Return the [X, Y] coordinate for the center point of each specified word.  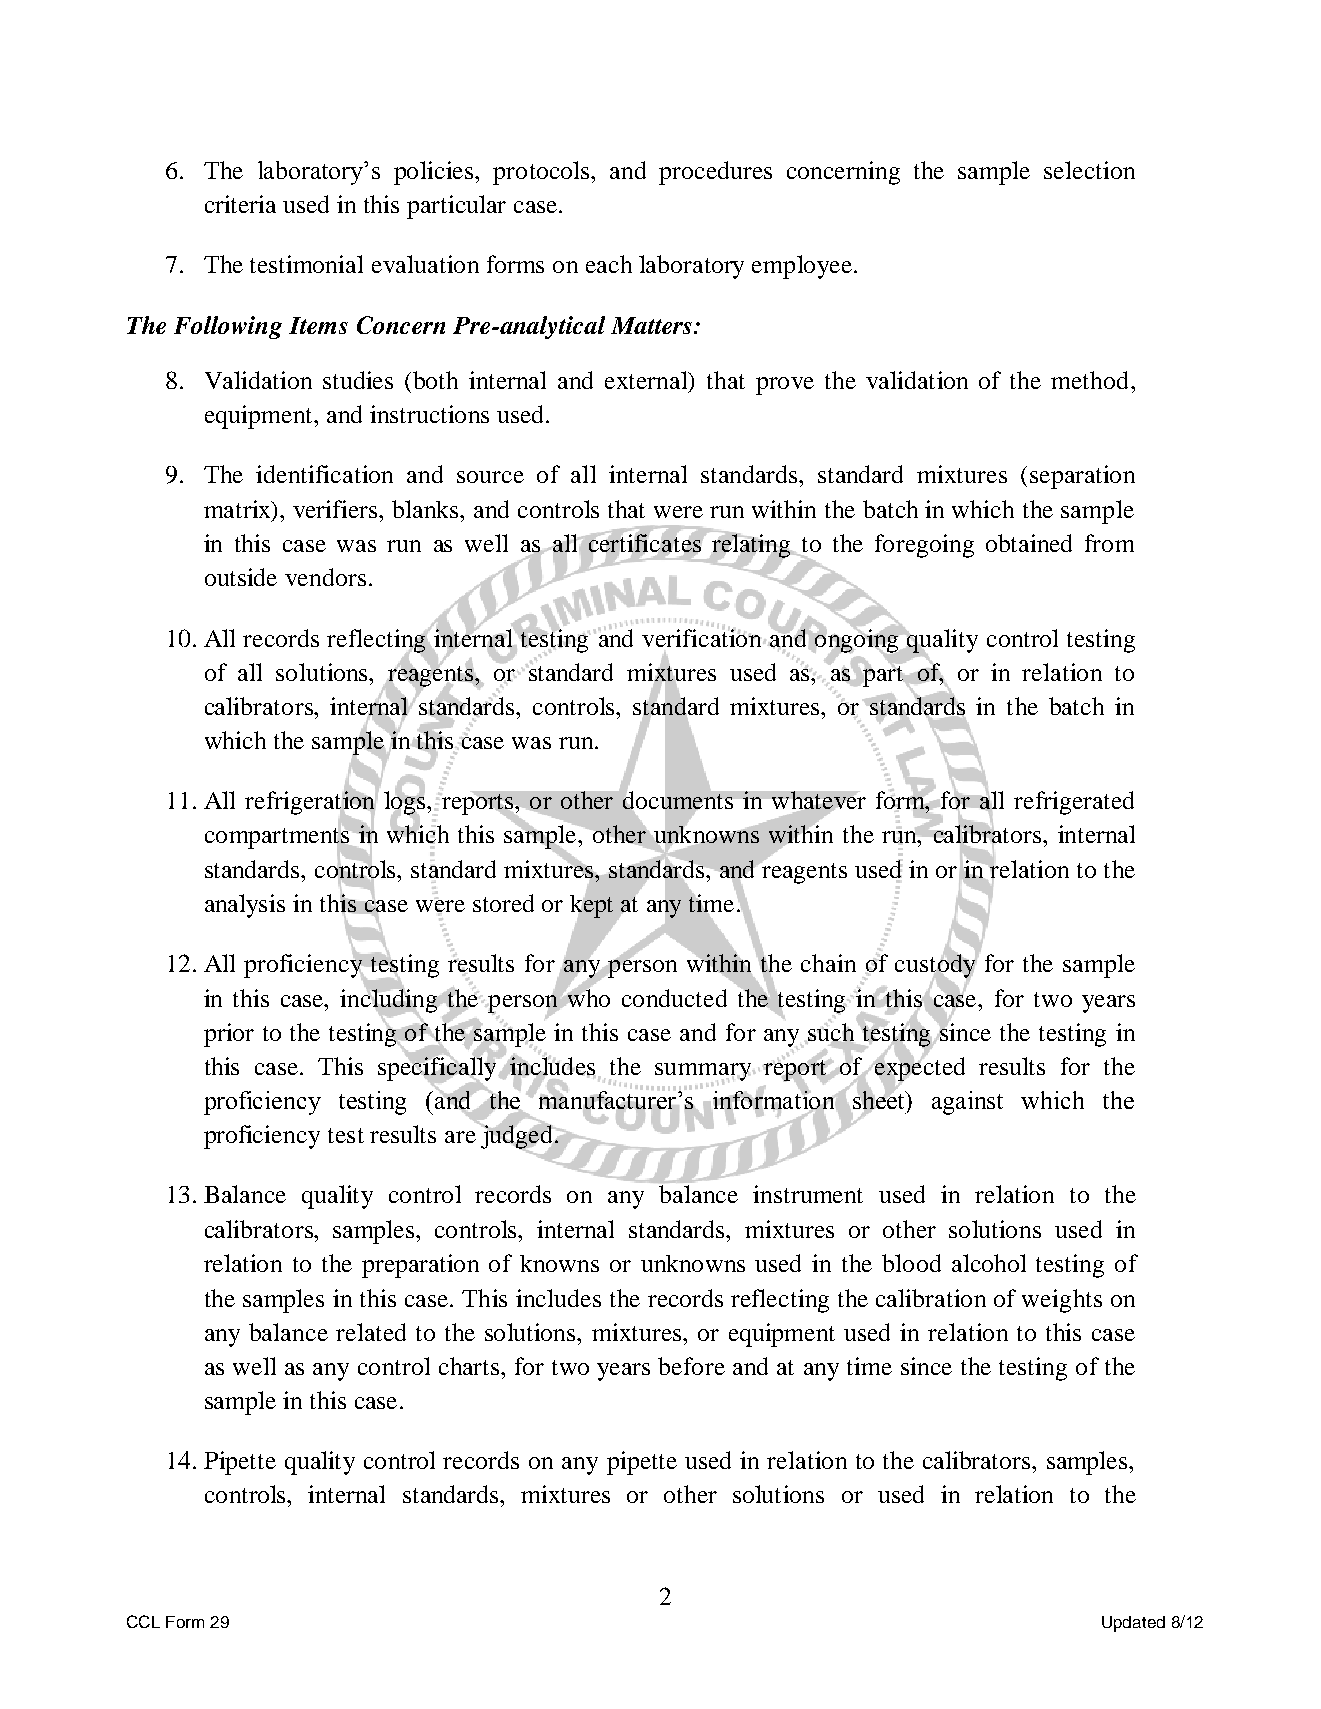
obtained [1029, 543]
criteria [240, 204]
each [609, 264]
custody [936, 966]
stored [503, 903]
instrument [808, 1194]
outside [241, 577]
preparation [420, 1266]
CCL [143, 1621]
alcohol [989, 1263]
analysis [245, 906]
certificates [645, 543]
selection [1089, 170]
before [691, 1366]
